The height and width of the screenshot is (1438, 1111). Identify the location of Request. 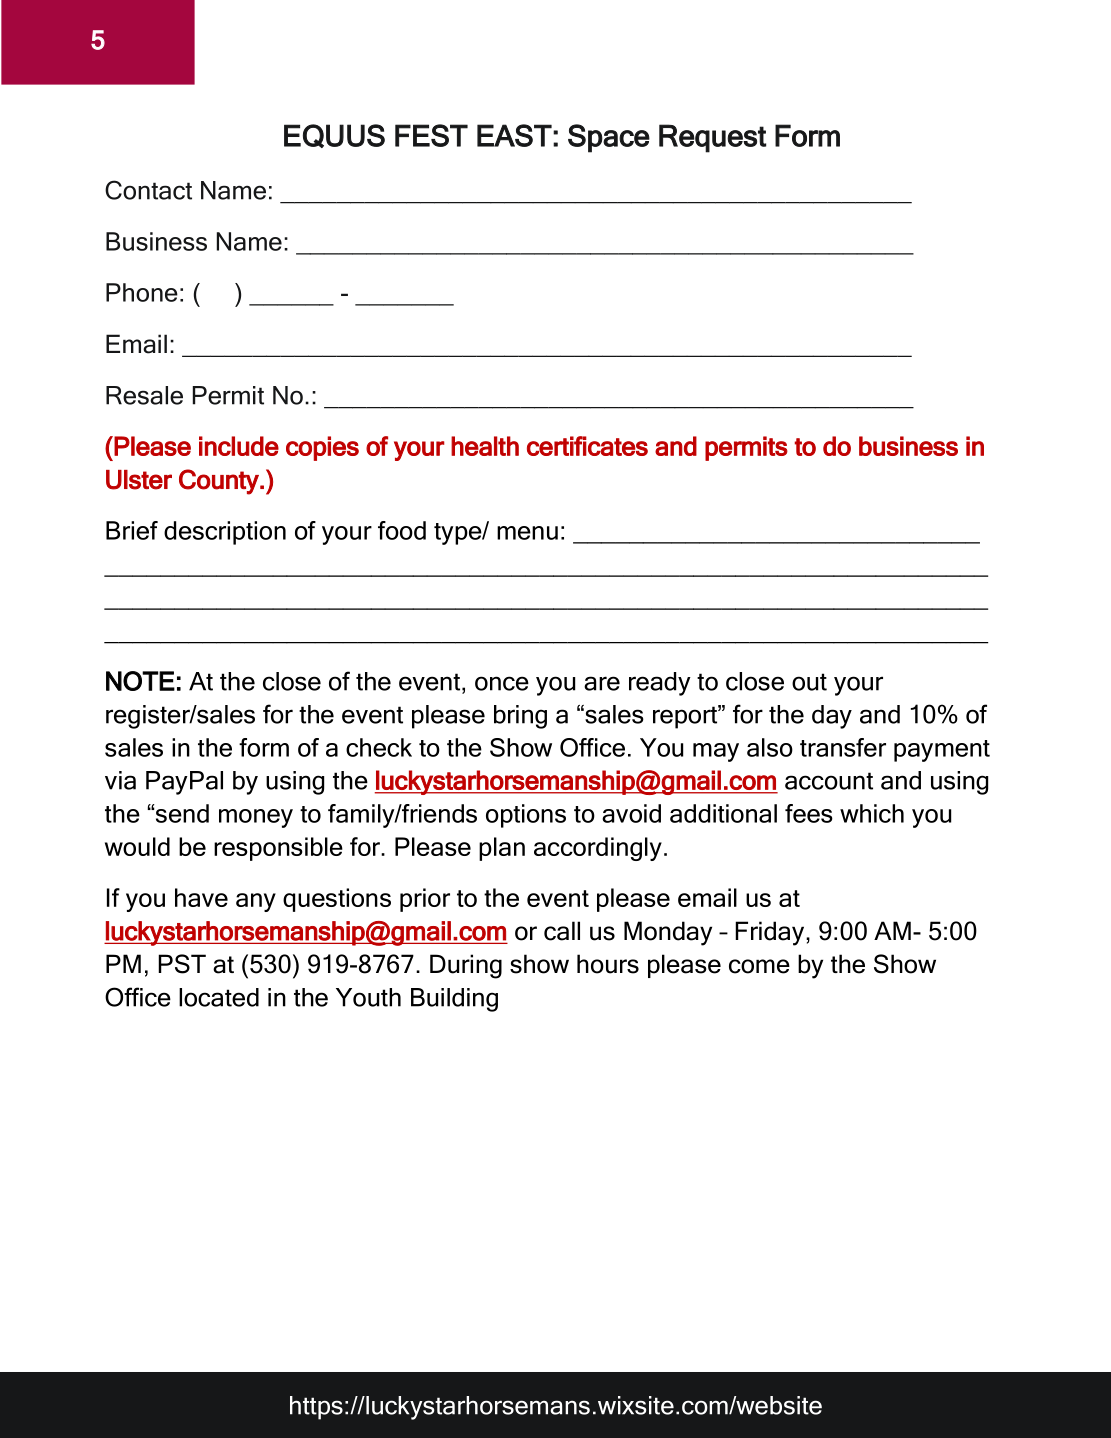
(712, 138).
